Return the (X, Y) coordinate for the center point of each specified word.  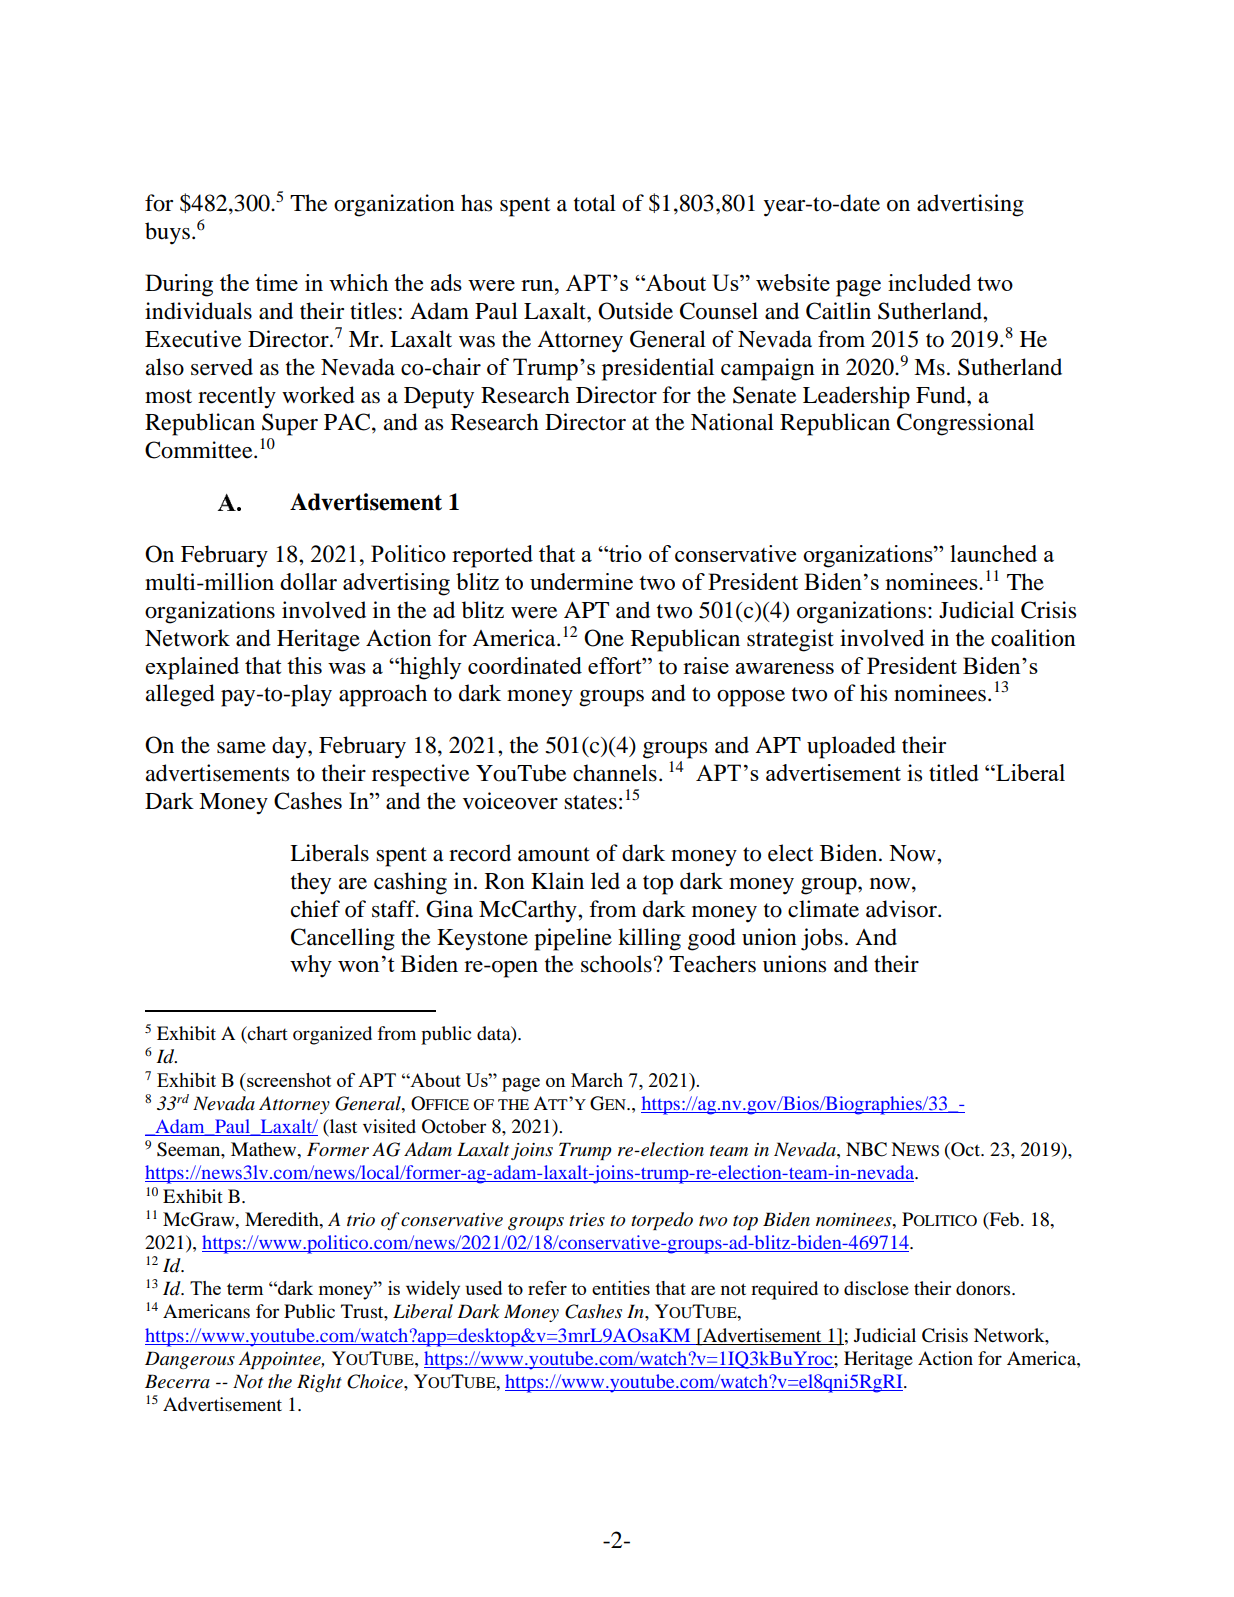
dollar (308, 581)
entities (621, 1288)
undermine (581, 581)
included (929, 282)
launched (993, 553)
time (276, 282)
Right (319, 1383)
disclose (876, 1288)
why (311, 966)
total (595, 203)
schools (616, 964)
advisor (902, 909)
